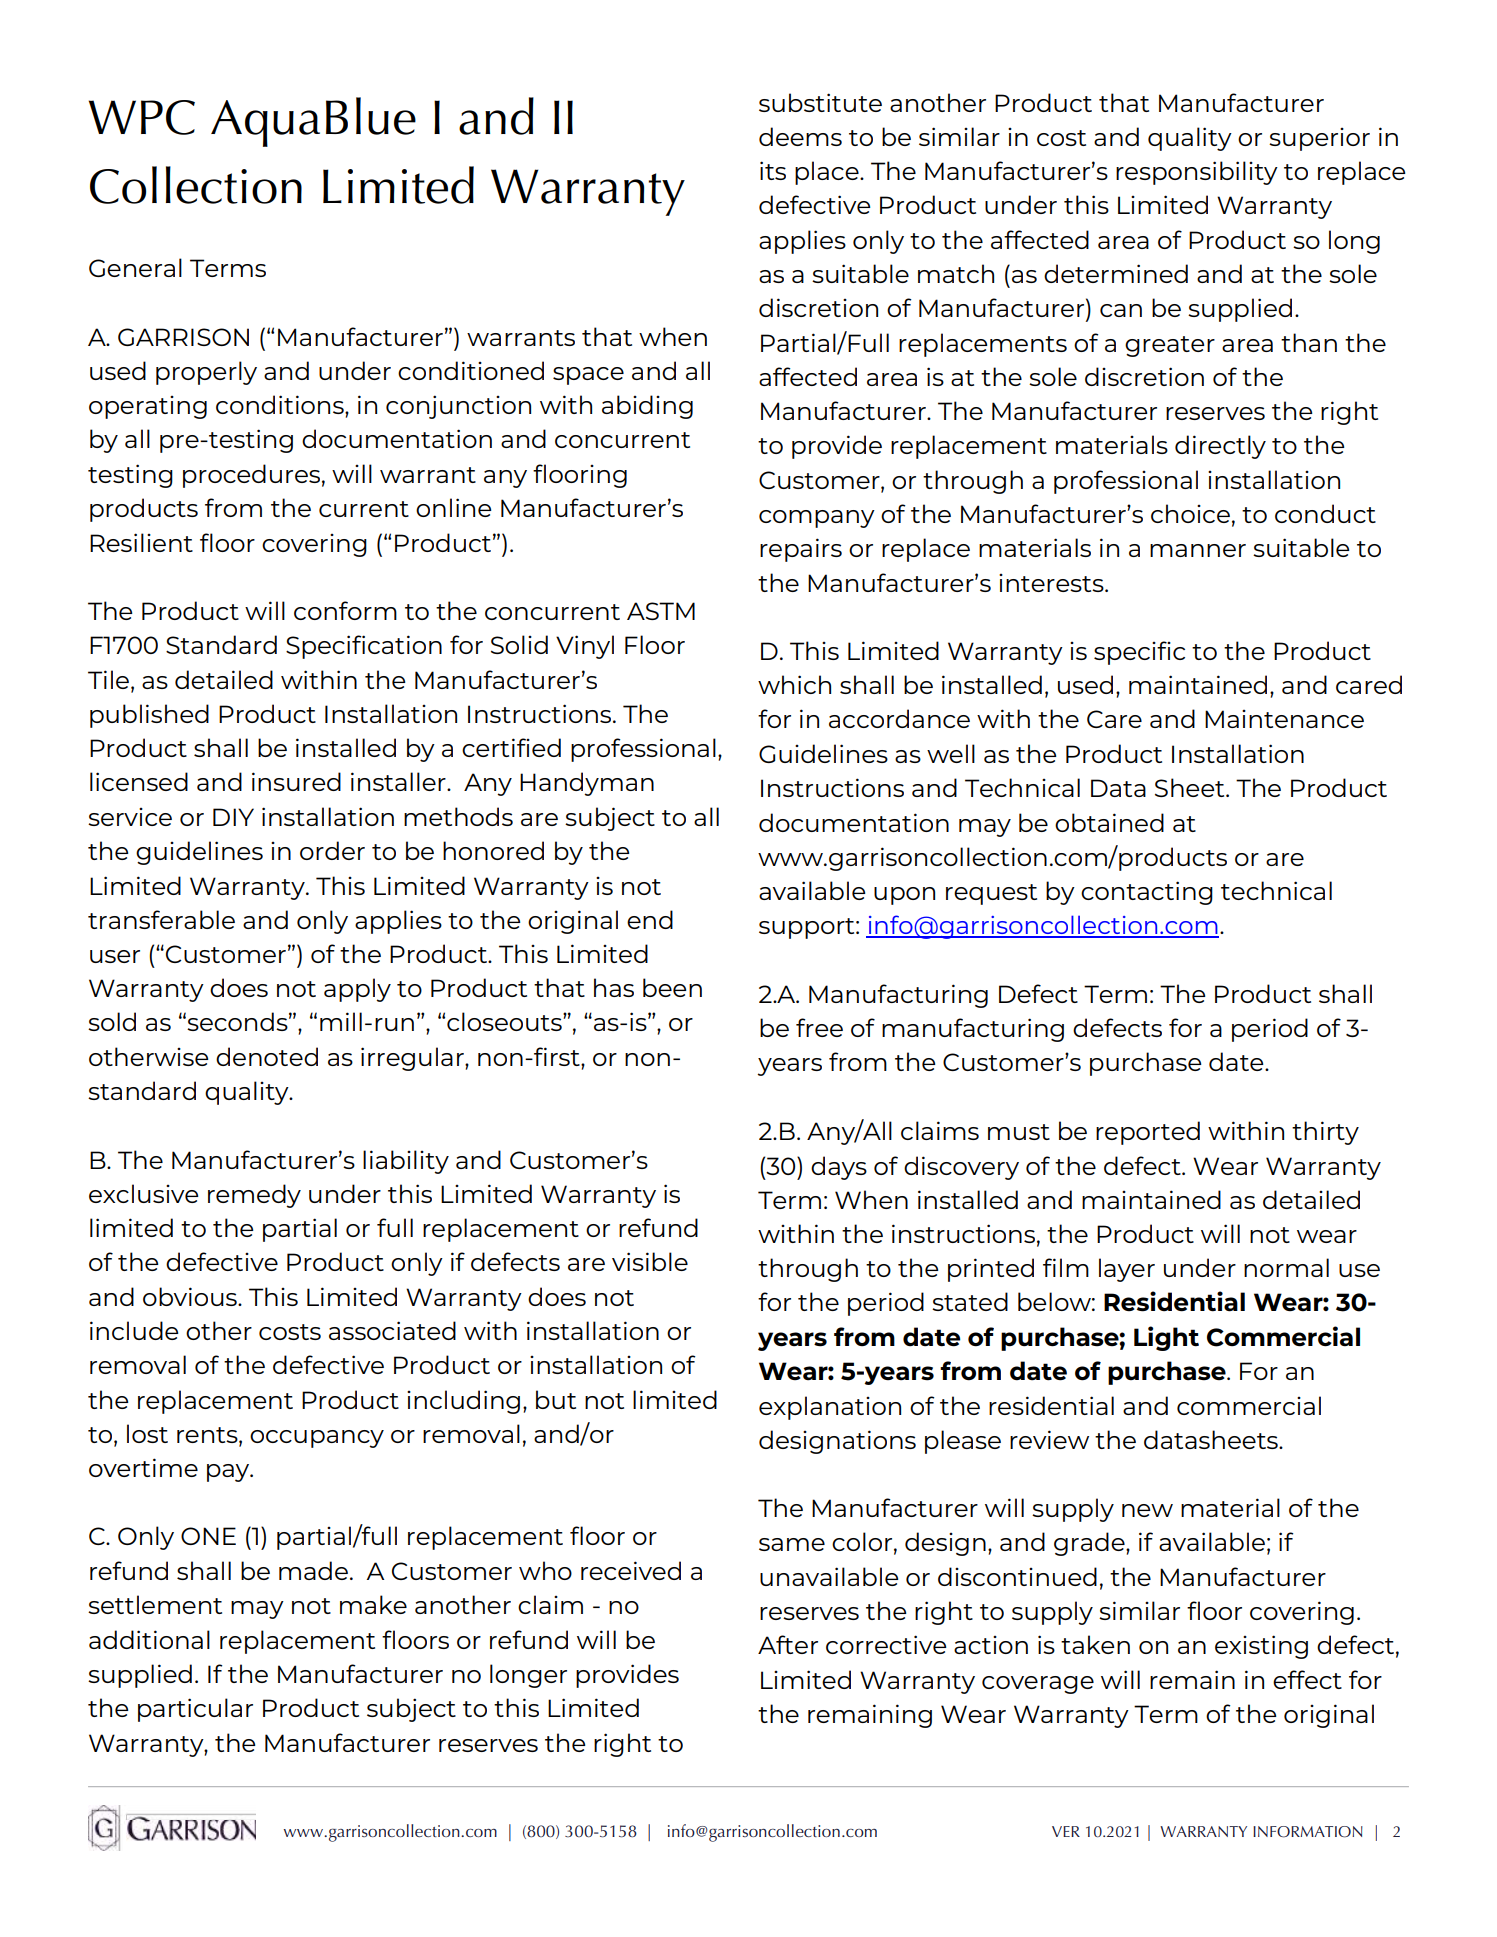 The height and width of the screenshot is (1937, 1497). What do you see at coordinates (788, 1644) in the screenshot?
I see `After` at bounding box center [788, 1644].
